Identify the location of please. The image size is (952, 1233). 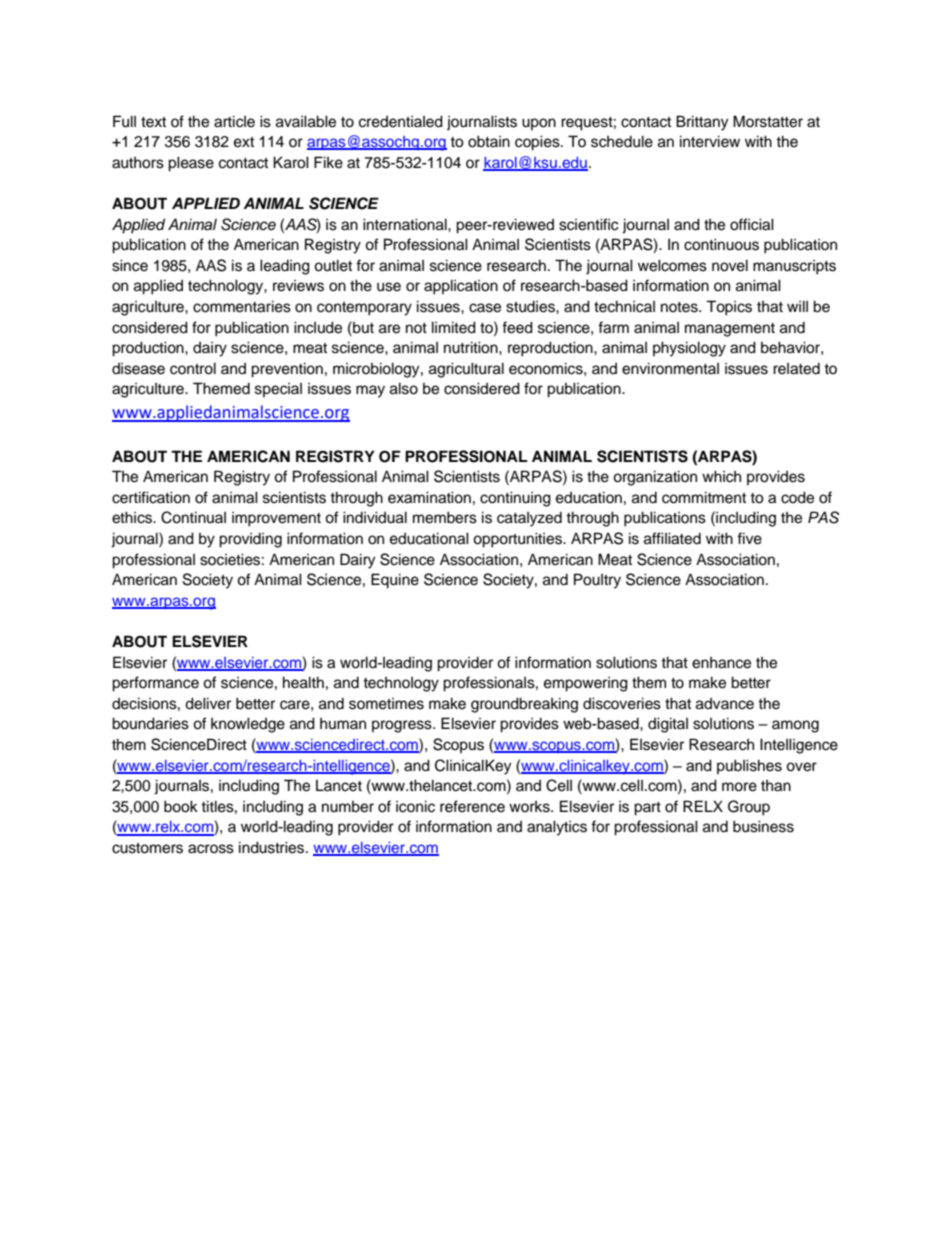
(191, 164).
